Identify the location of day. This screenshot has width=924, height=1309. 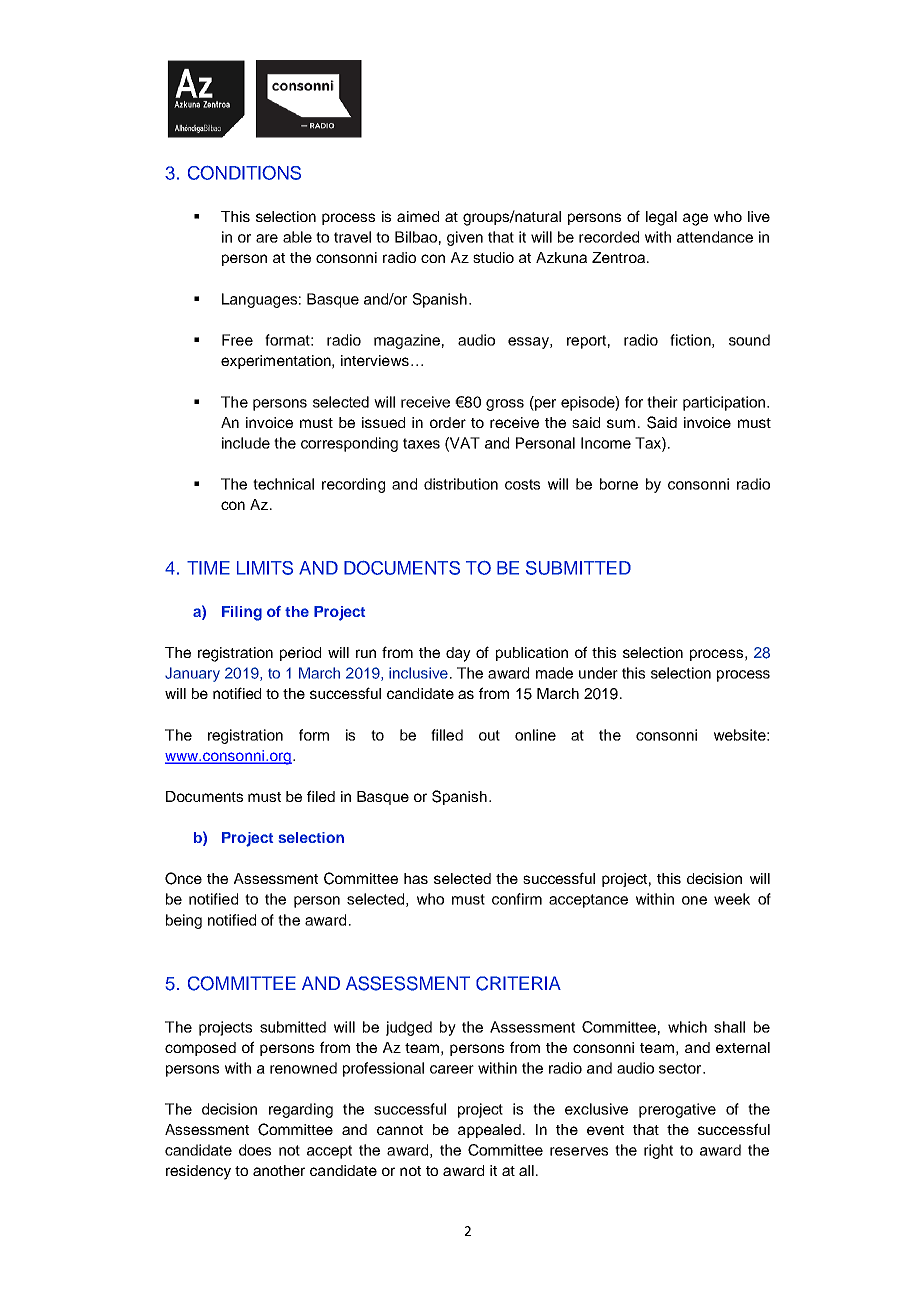
(458, 654).
